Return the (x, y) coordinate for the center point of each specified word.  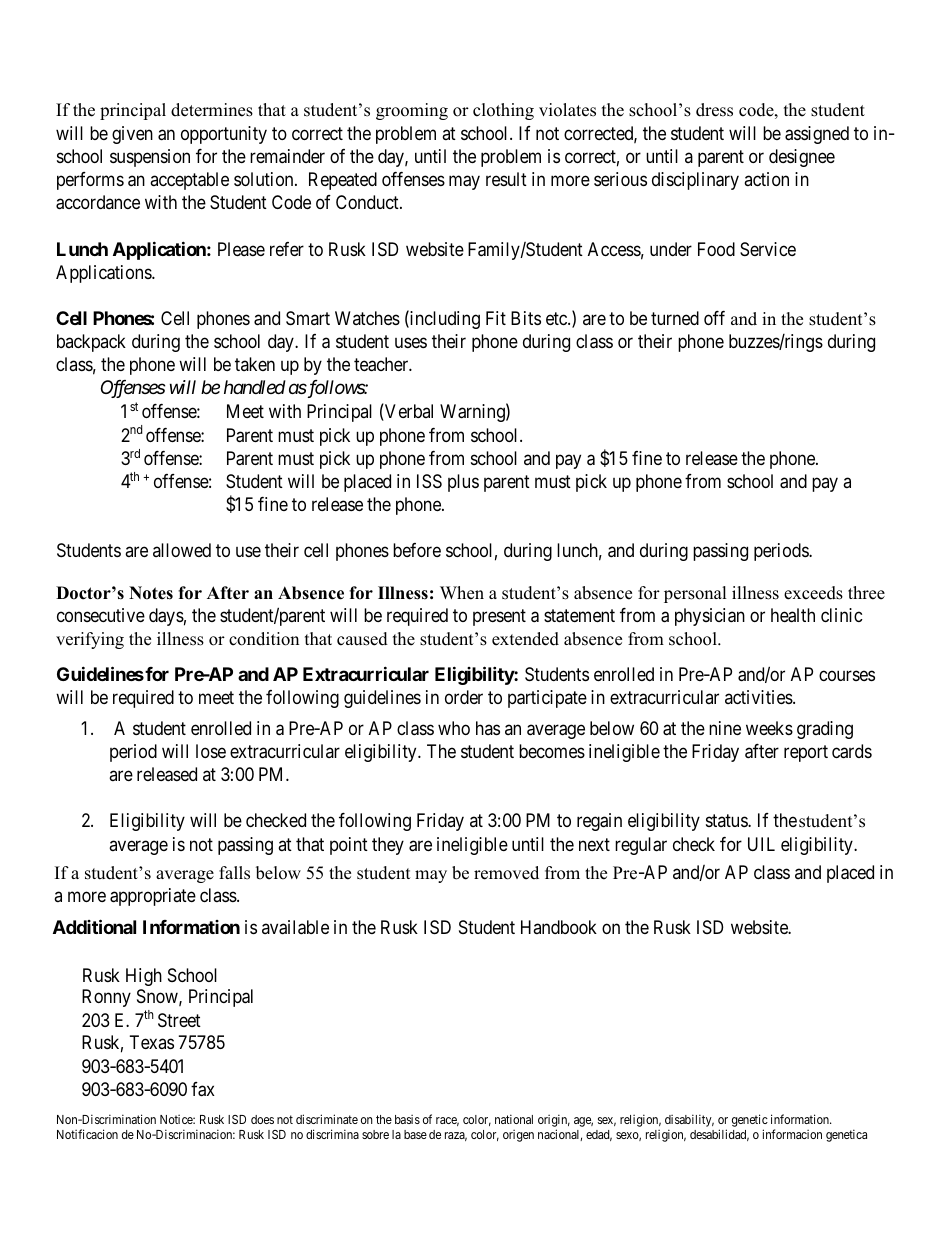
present (499, 617)
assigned (817, 135)
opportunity (224, 135)
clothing (503, 111)
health (793, 615)
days (166, 617)
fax (203, 1089)
